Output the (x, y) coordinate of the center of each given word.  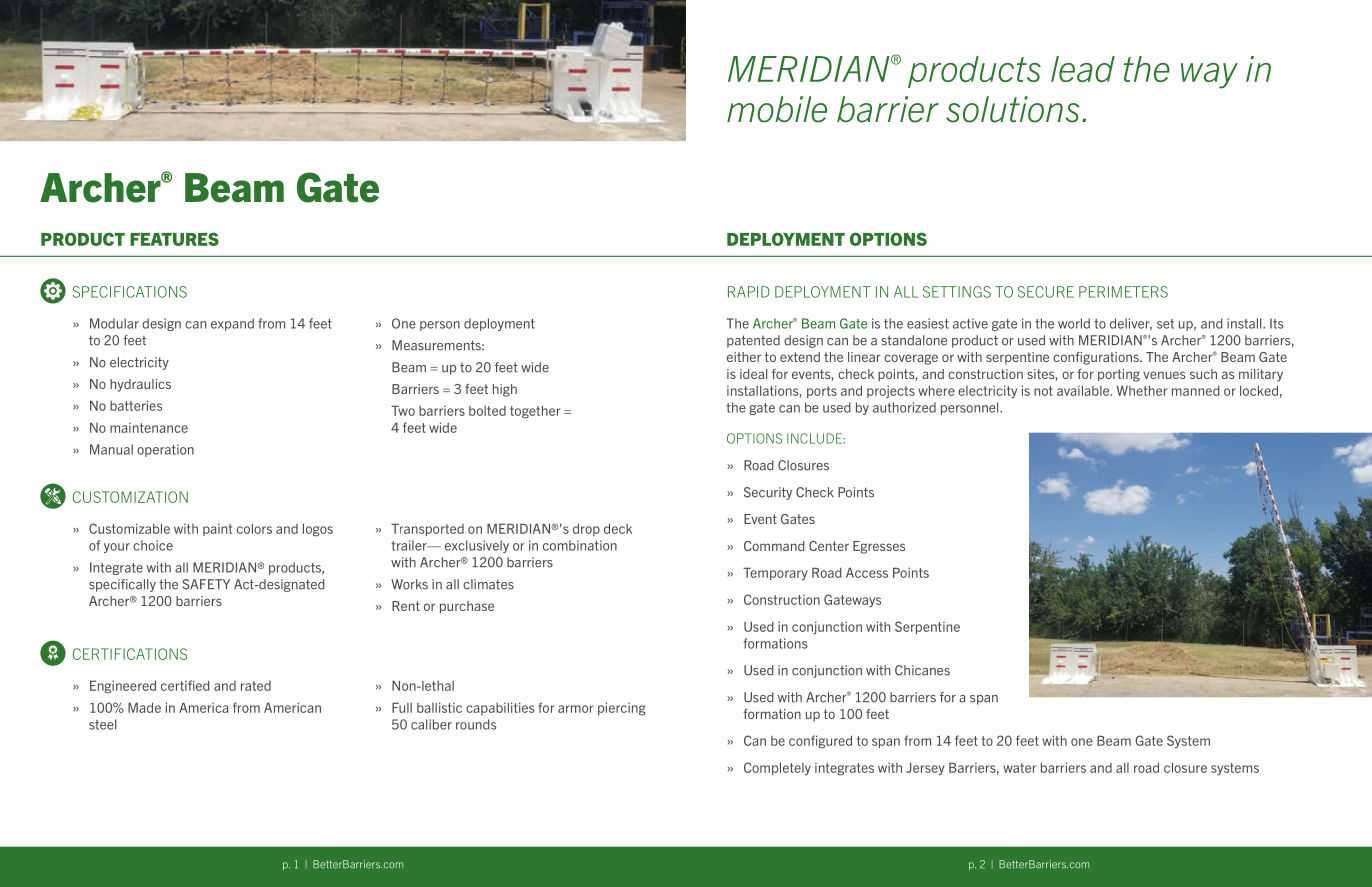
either (744, 357)
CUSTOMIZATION (130, 497)
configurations (1097, 358)
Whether (1141, 390)
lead (1083, 69)
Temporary (775, 574)
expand (232, 324)
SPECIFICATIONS (130, 292)
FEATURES (174, 239)
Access (867, 572)
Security (768, 493)
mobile (777, 109)
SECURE (1046, 292)
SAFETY (206, 584)
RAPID (749, 292)
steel (102, 724)
